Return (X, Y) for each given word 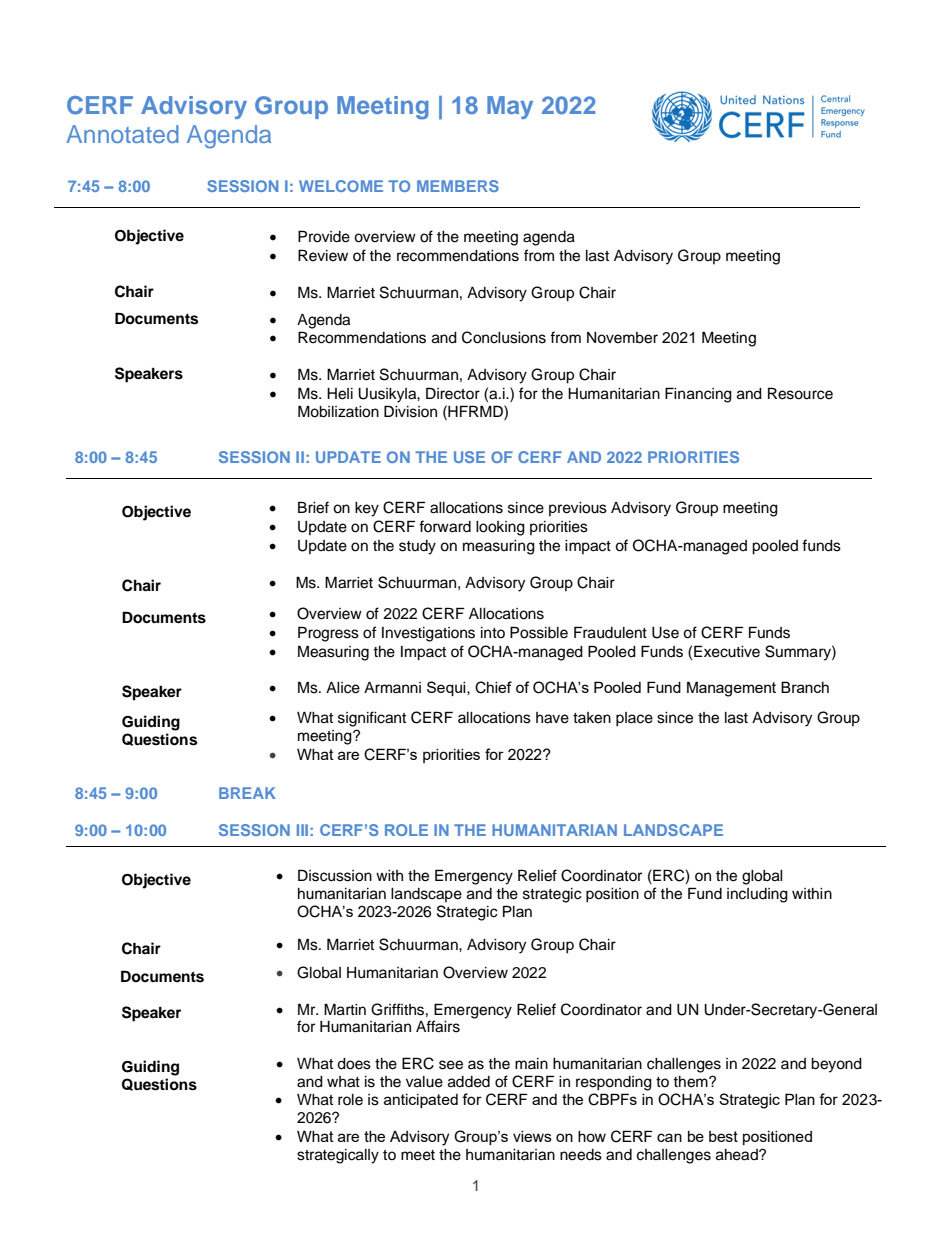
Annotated (122, 134)
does (354, 1064)
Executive (727, 651)
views (532, 1136)
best (723, 1136)
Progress (328, 634)
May (510, 107)
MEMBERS (458, 186)
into (493, 632)
